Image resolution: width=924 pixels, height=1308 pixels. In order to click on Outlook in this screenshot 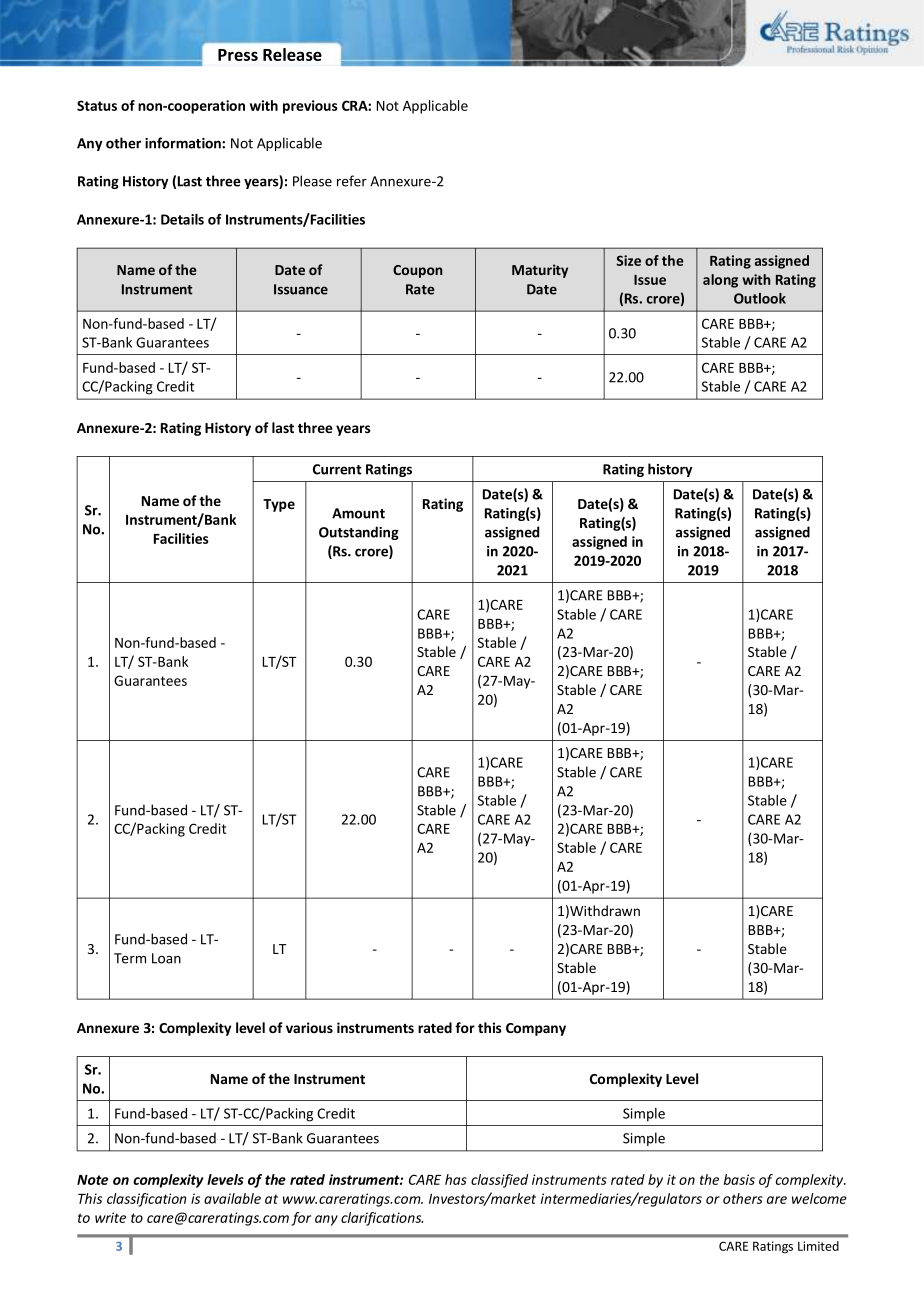, I will do `click(760, 298)`.
